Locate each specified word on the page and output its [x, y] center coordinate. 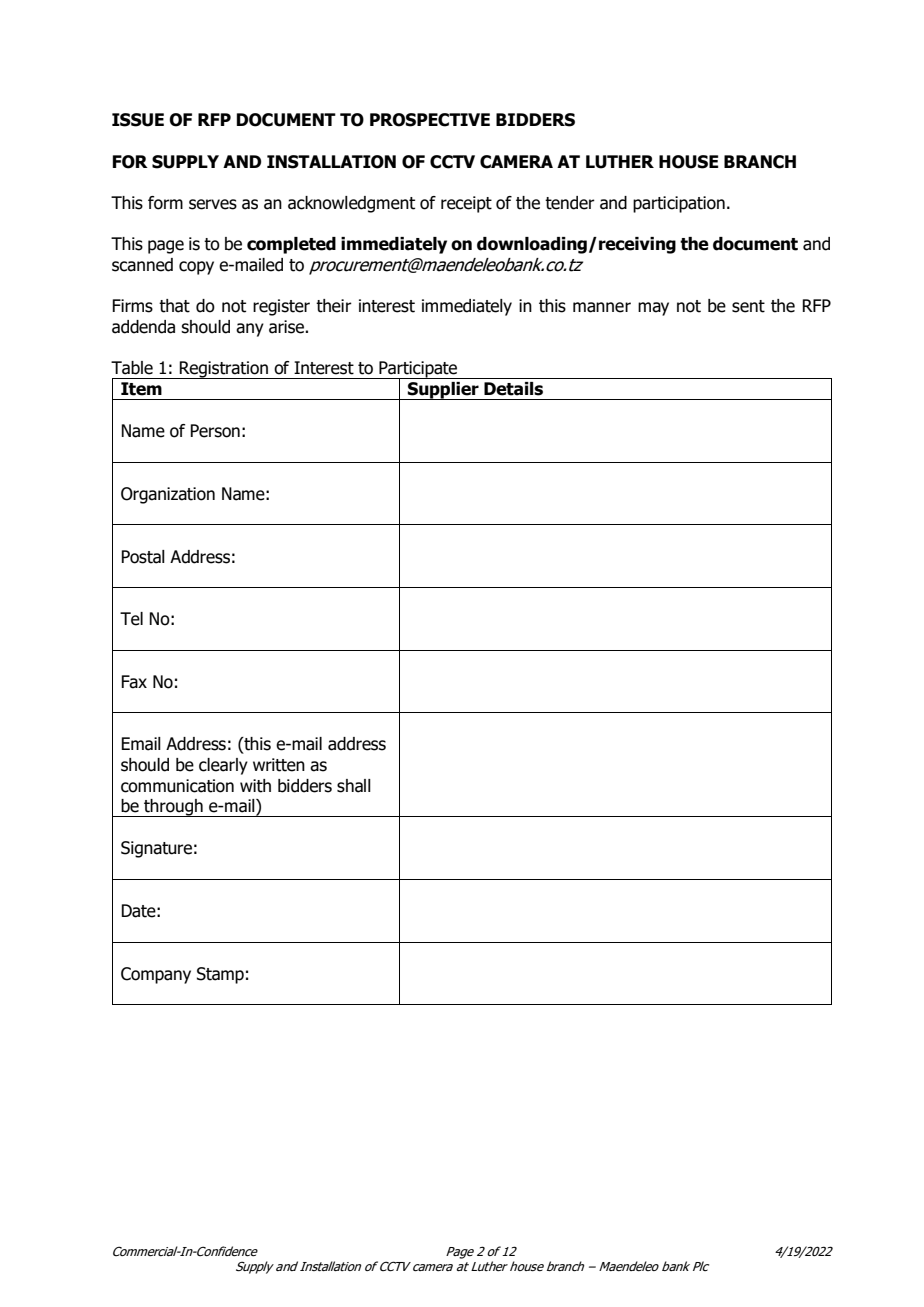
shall [354, 786]
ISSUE [138, 120]
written [279, 765]
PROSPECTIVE [430, 120]
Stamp [220, 975]
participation [679, 204]
